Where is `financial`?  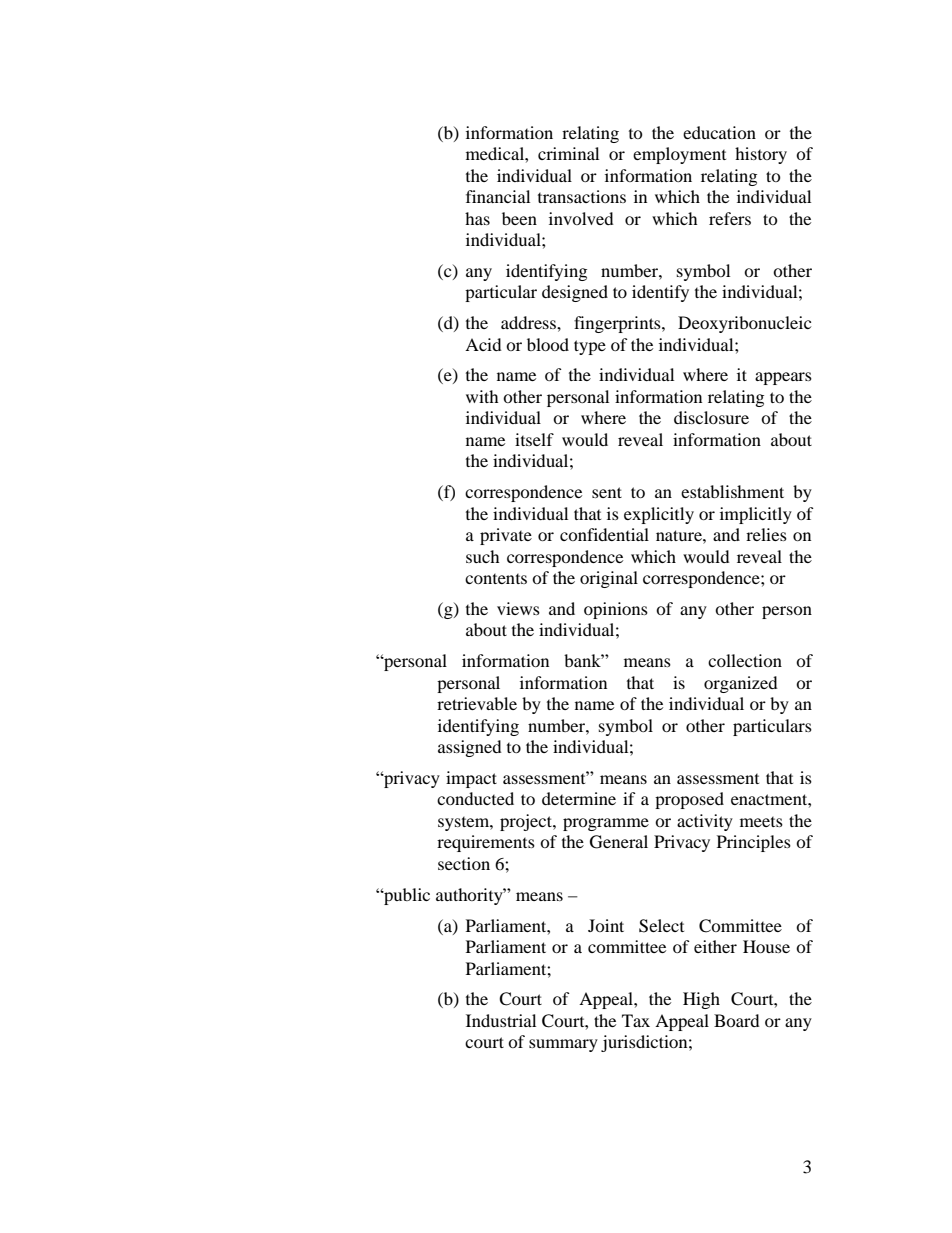 financial is located at coordinates (498, 196).
